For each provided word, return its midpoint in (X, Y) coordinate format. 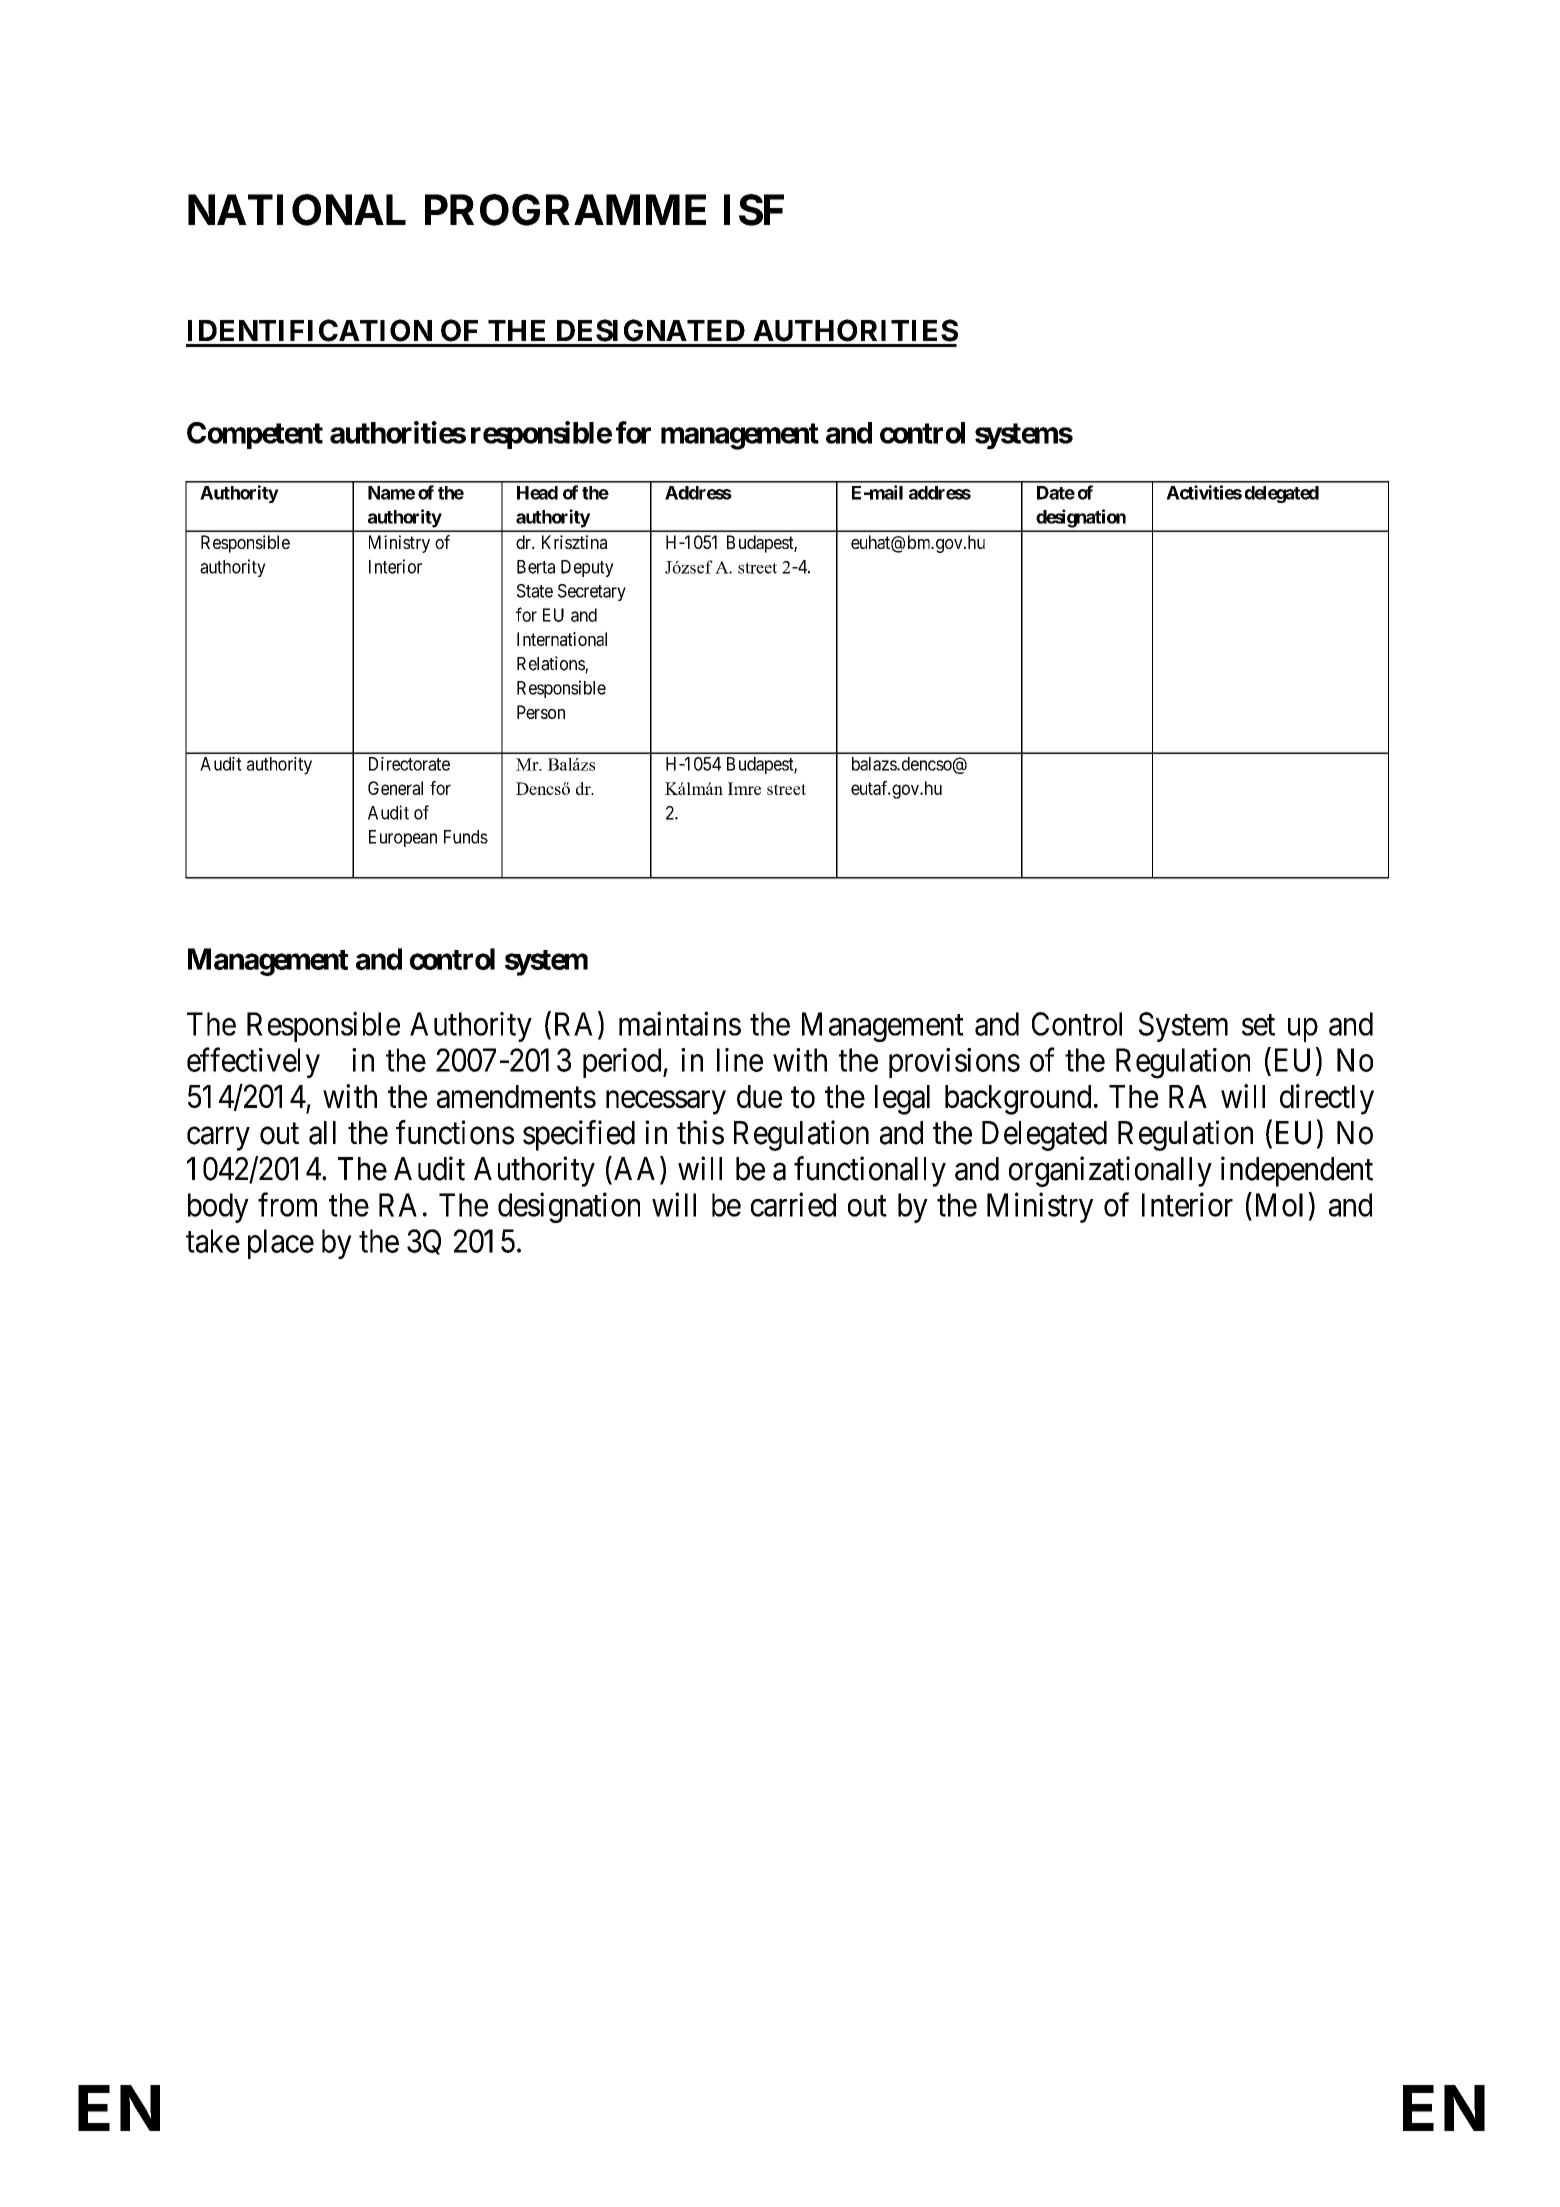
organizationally (1110, 1171)
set (1258, 1025)
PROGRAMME (565, 210)
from (287, 1204)
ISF (754, 210)
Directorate (409, 764)
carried (793, 1204)
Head (537, 493)
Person (541, 712)
